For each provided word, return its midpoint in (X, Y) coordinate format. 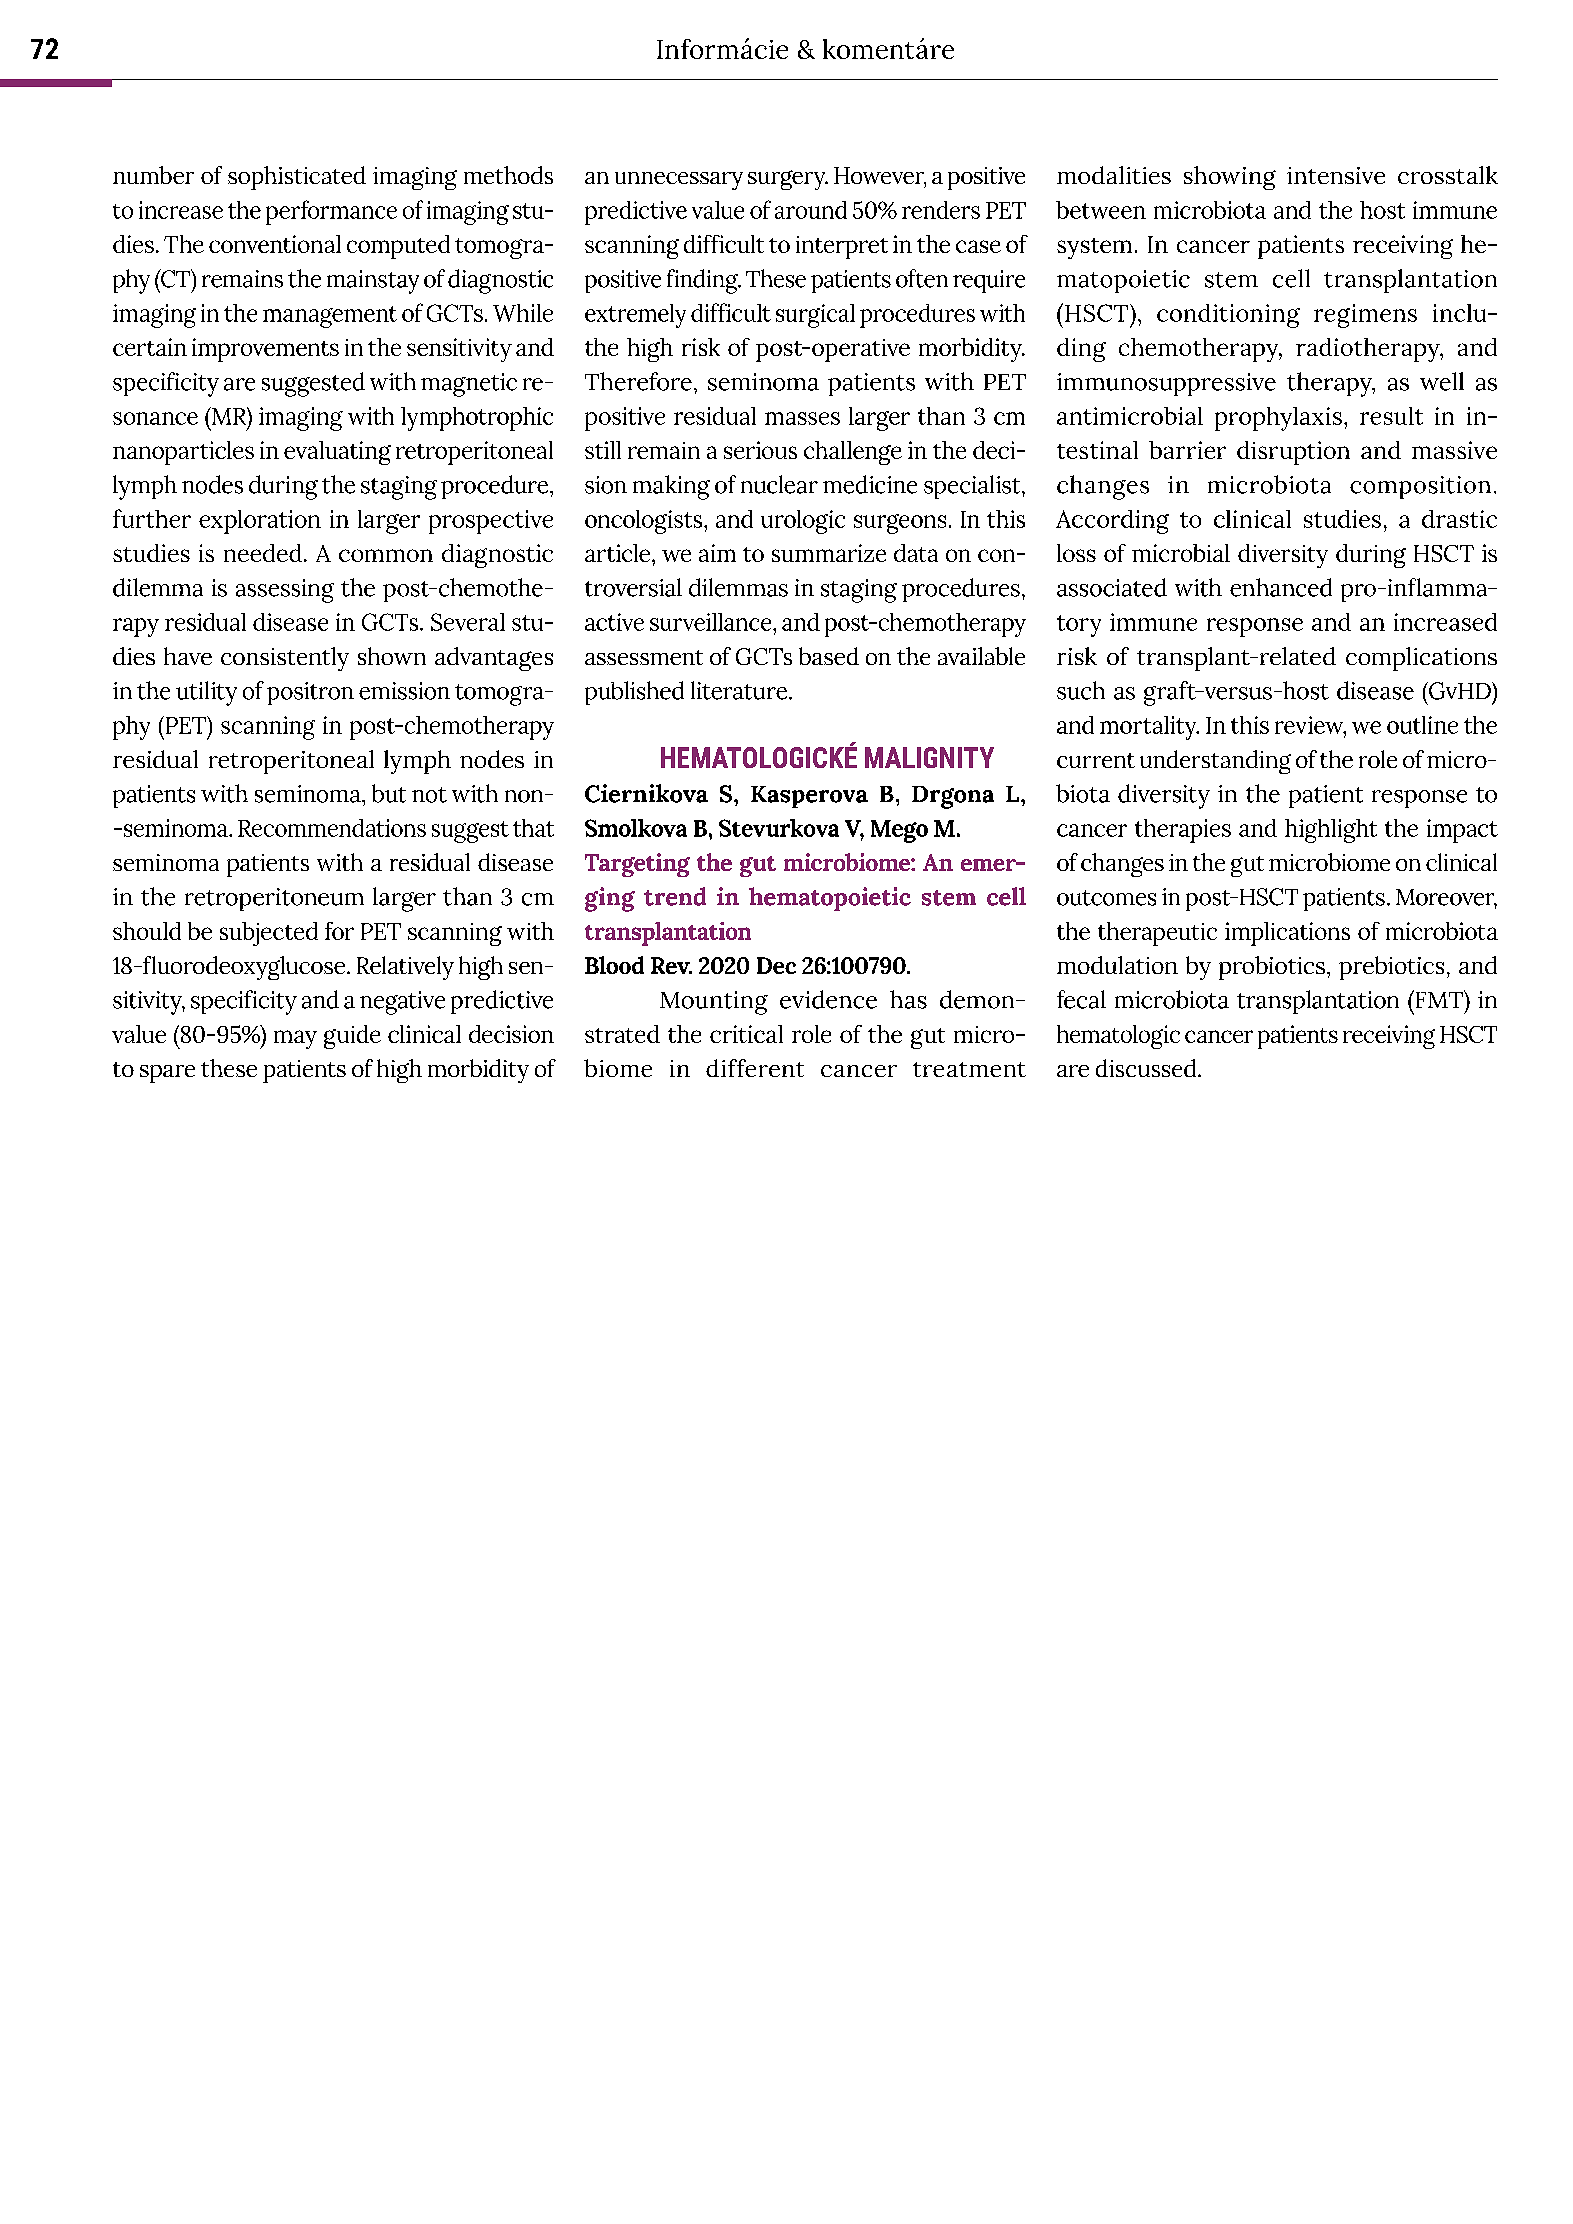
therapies (1183, 831)
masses (802, 418)
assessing (285, 591)
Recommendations (332, 828)
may (295, 1039)
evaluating (337, 453)
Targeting (637, 865)
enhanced (1281, 587)
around (811, 210)
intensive (1336, 175)
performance (331, 212)
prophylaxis (1278, 419)
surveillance (712, 622)
